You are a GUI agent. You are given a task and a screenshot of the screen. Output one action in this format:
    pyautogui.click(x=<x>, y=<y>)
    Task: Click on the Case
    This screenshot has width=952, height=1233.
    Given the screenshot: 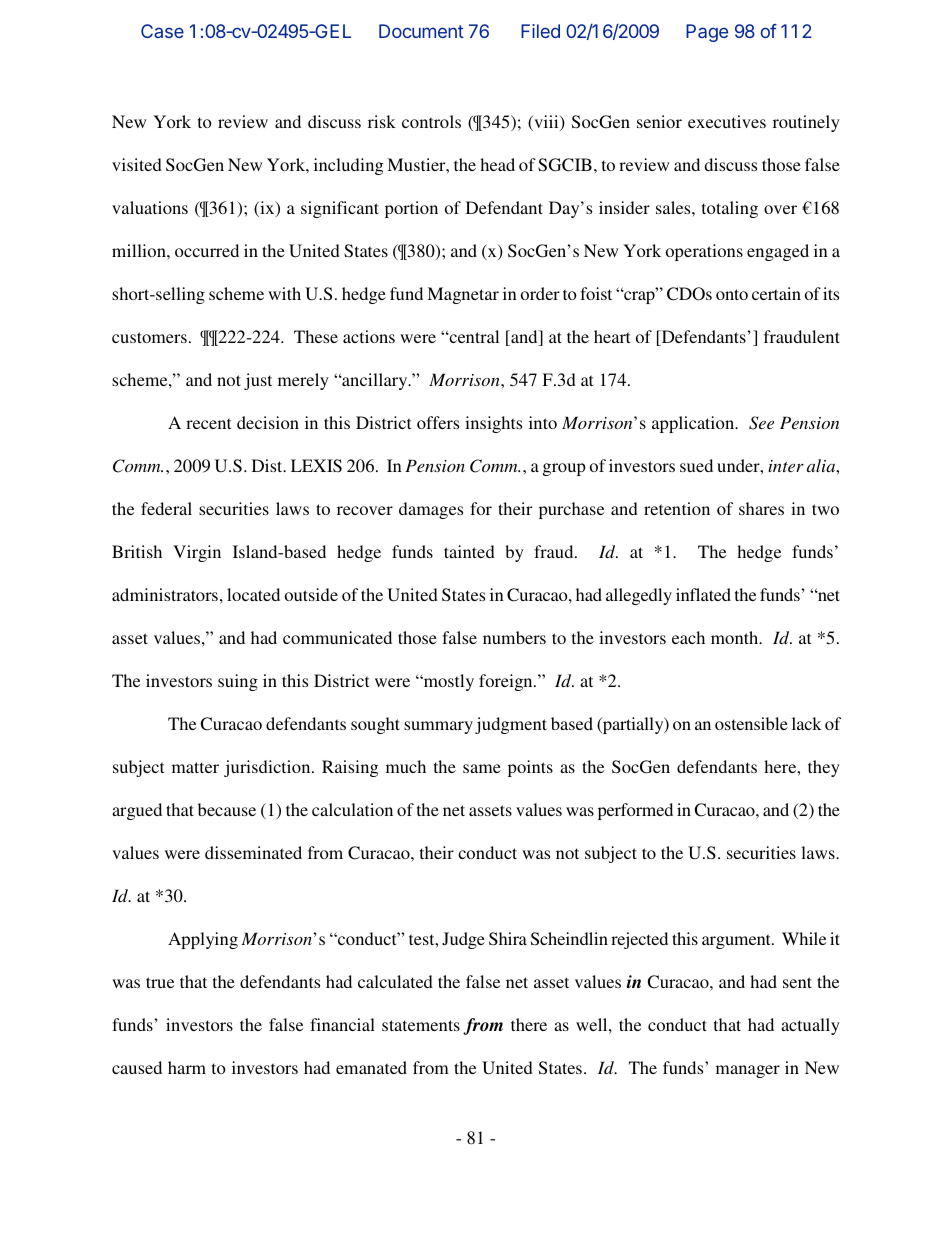 What is the action you would take?
    pyautogui.click(x=162, y=31)
